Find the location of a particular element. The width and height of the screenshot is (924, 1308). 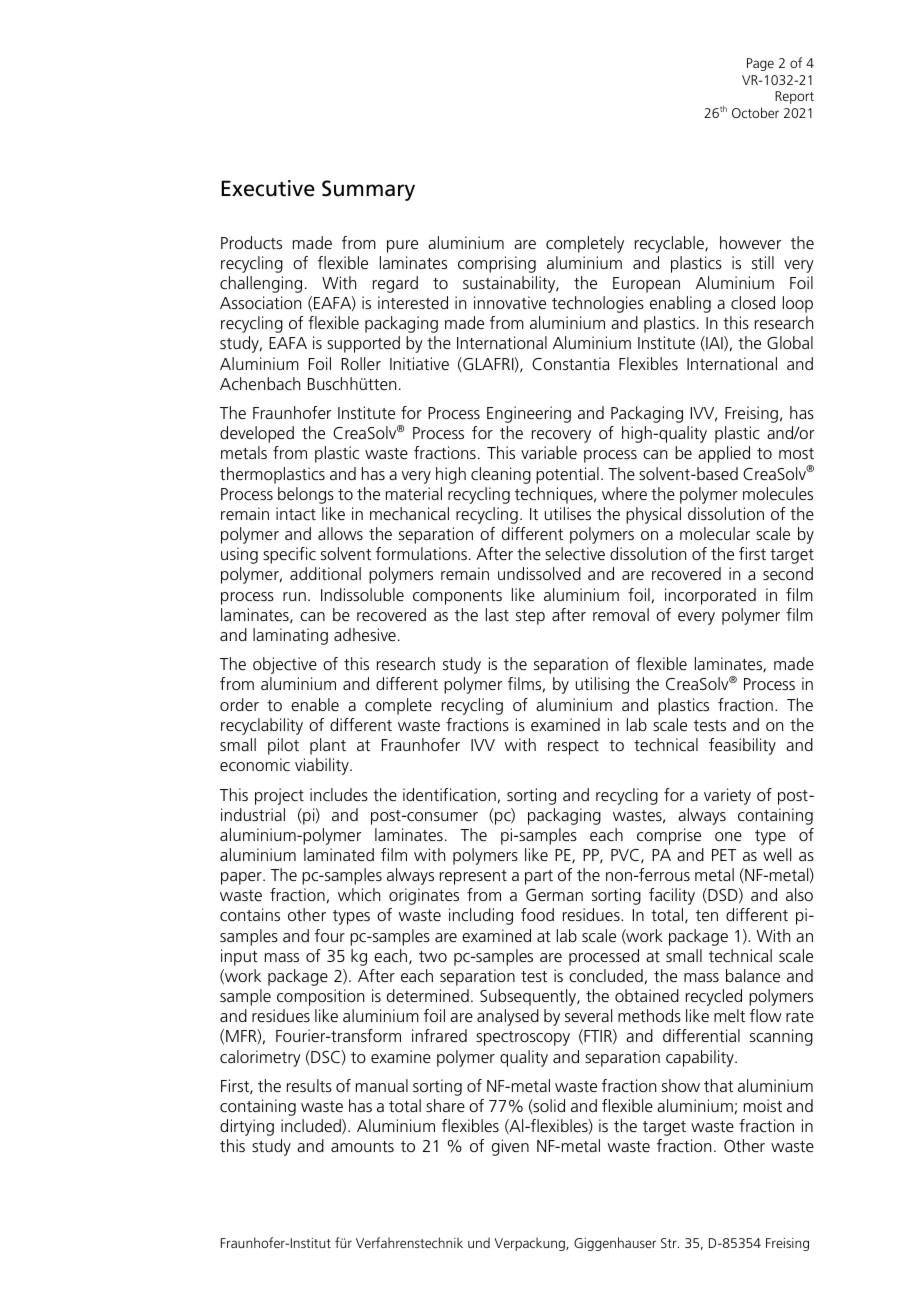

Executive is located at coordinates (268, 188).
